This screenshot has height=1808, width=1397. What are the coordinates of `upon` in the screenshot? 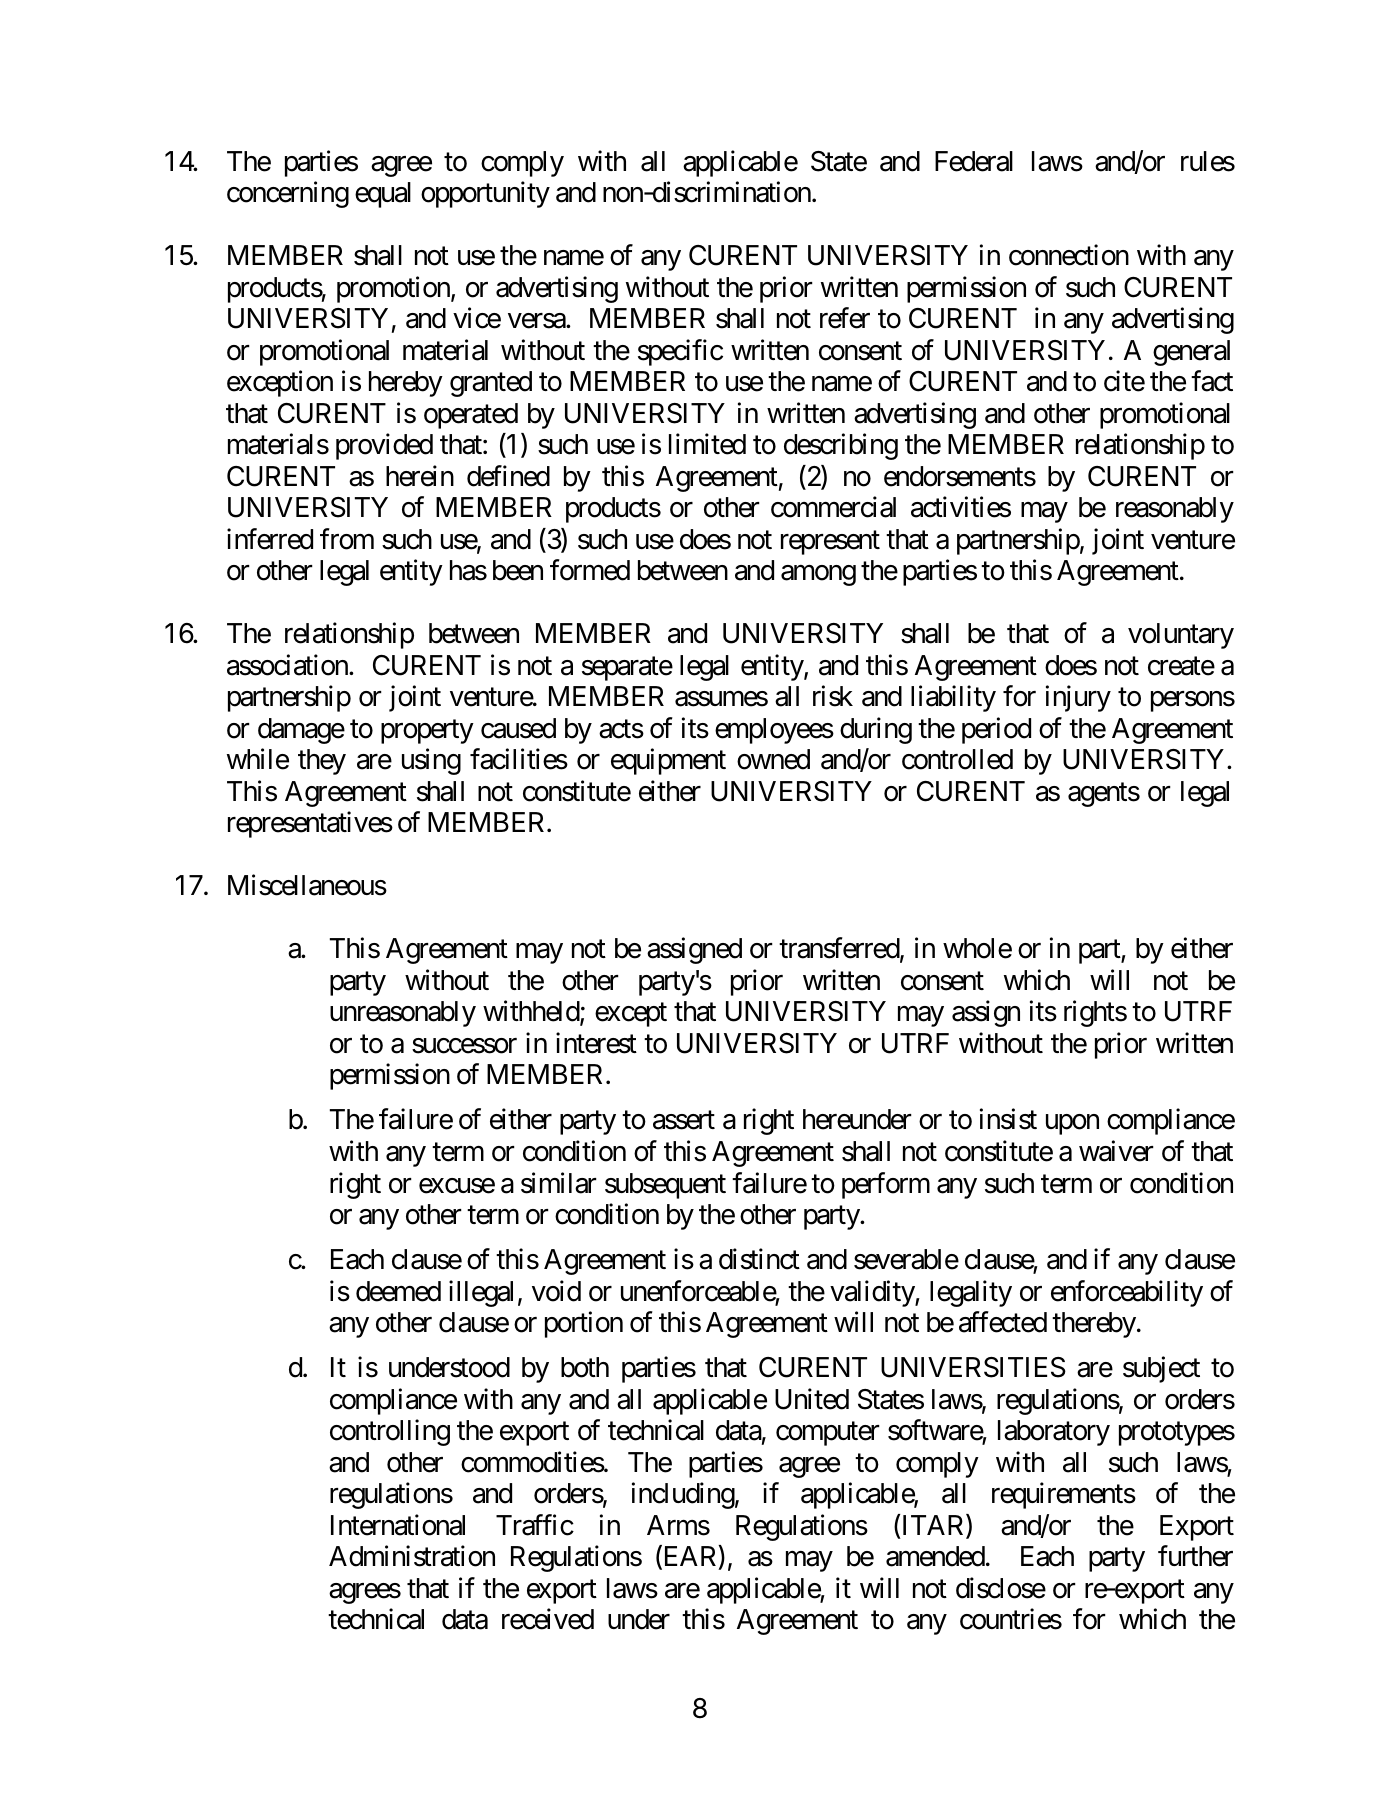 It's located at (1072, 1125).
